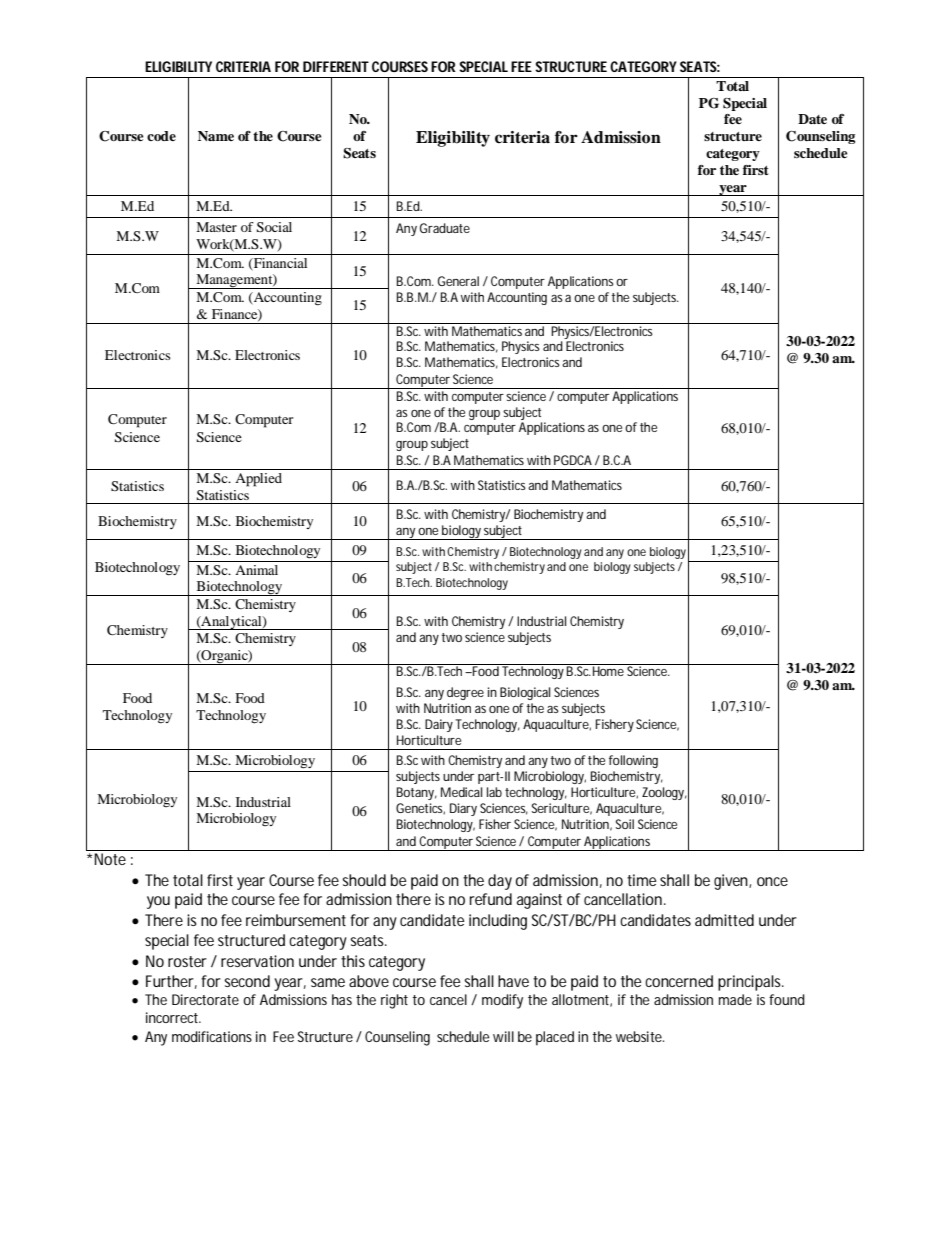  I want to click on Botany, so click(415, 793).
